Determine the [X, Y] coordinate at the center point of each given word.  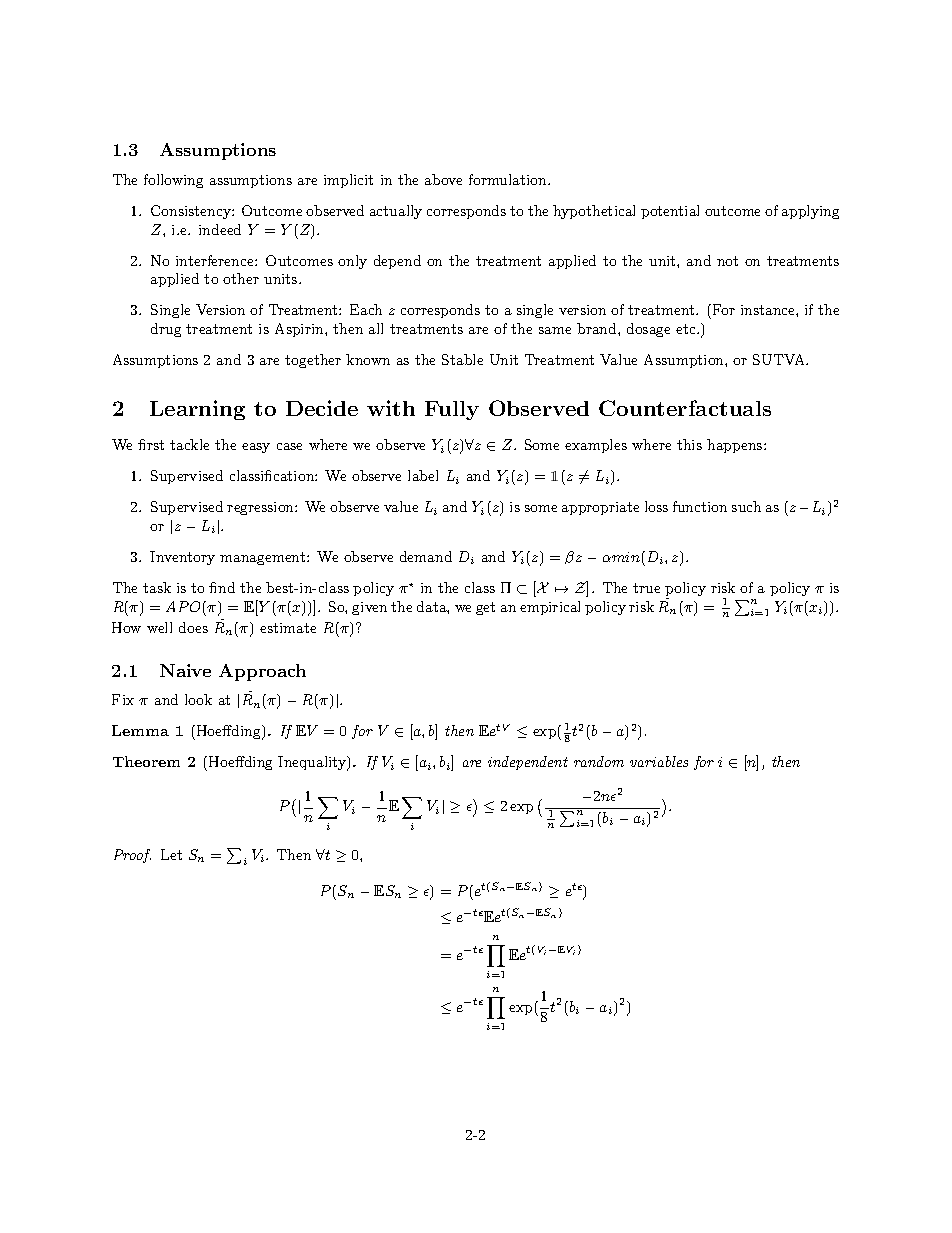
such [746, 506]
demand [426, 556]
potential [670, 212]
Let [171, 854]
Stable [462, 359]
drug [166, 330]
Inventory [182, 558]
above [443, 179]
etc [687, 329]
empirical [550, 608]
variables [659, 761]
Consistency [192, 212]
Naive [185, 670]
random [599, 761]
